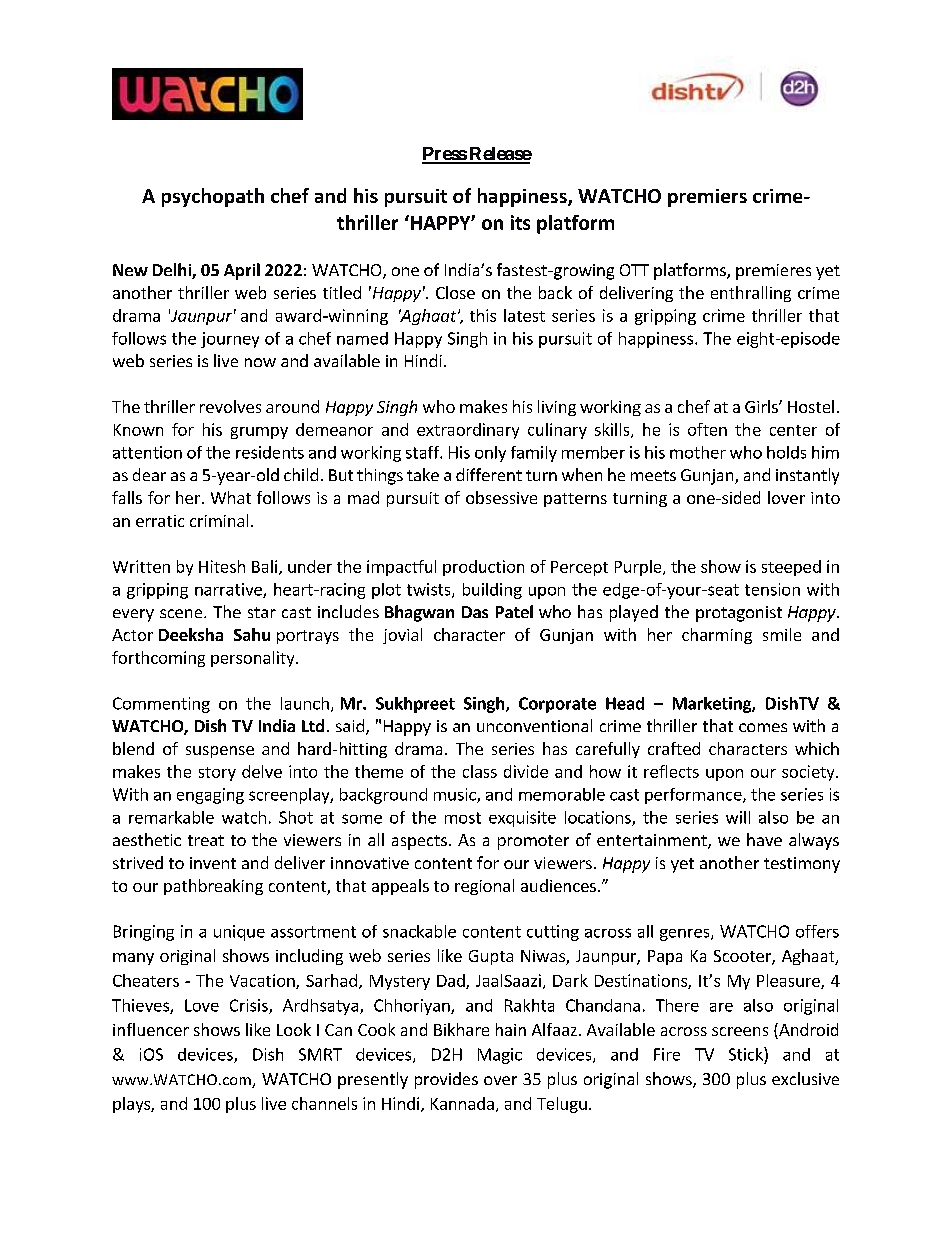 This screenshot has width=952, height=1233. Describe the element at coordinates (520, 222) in the screenshot. I see `its` at that location.
